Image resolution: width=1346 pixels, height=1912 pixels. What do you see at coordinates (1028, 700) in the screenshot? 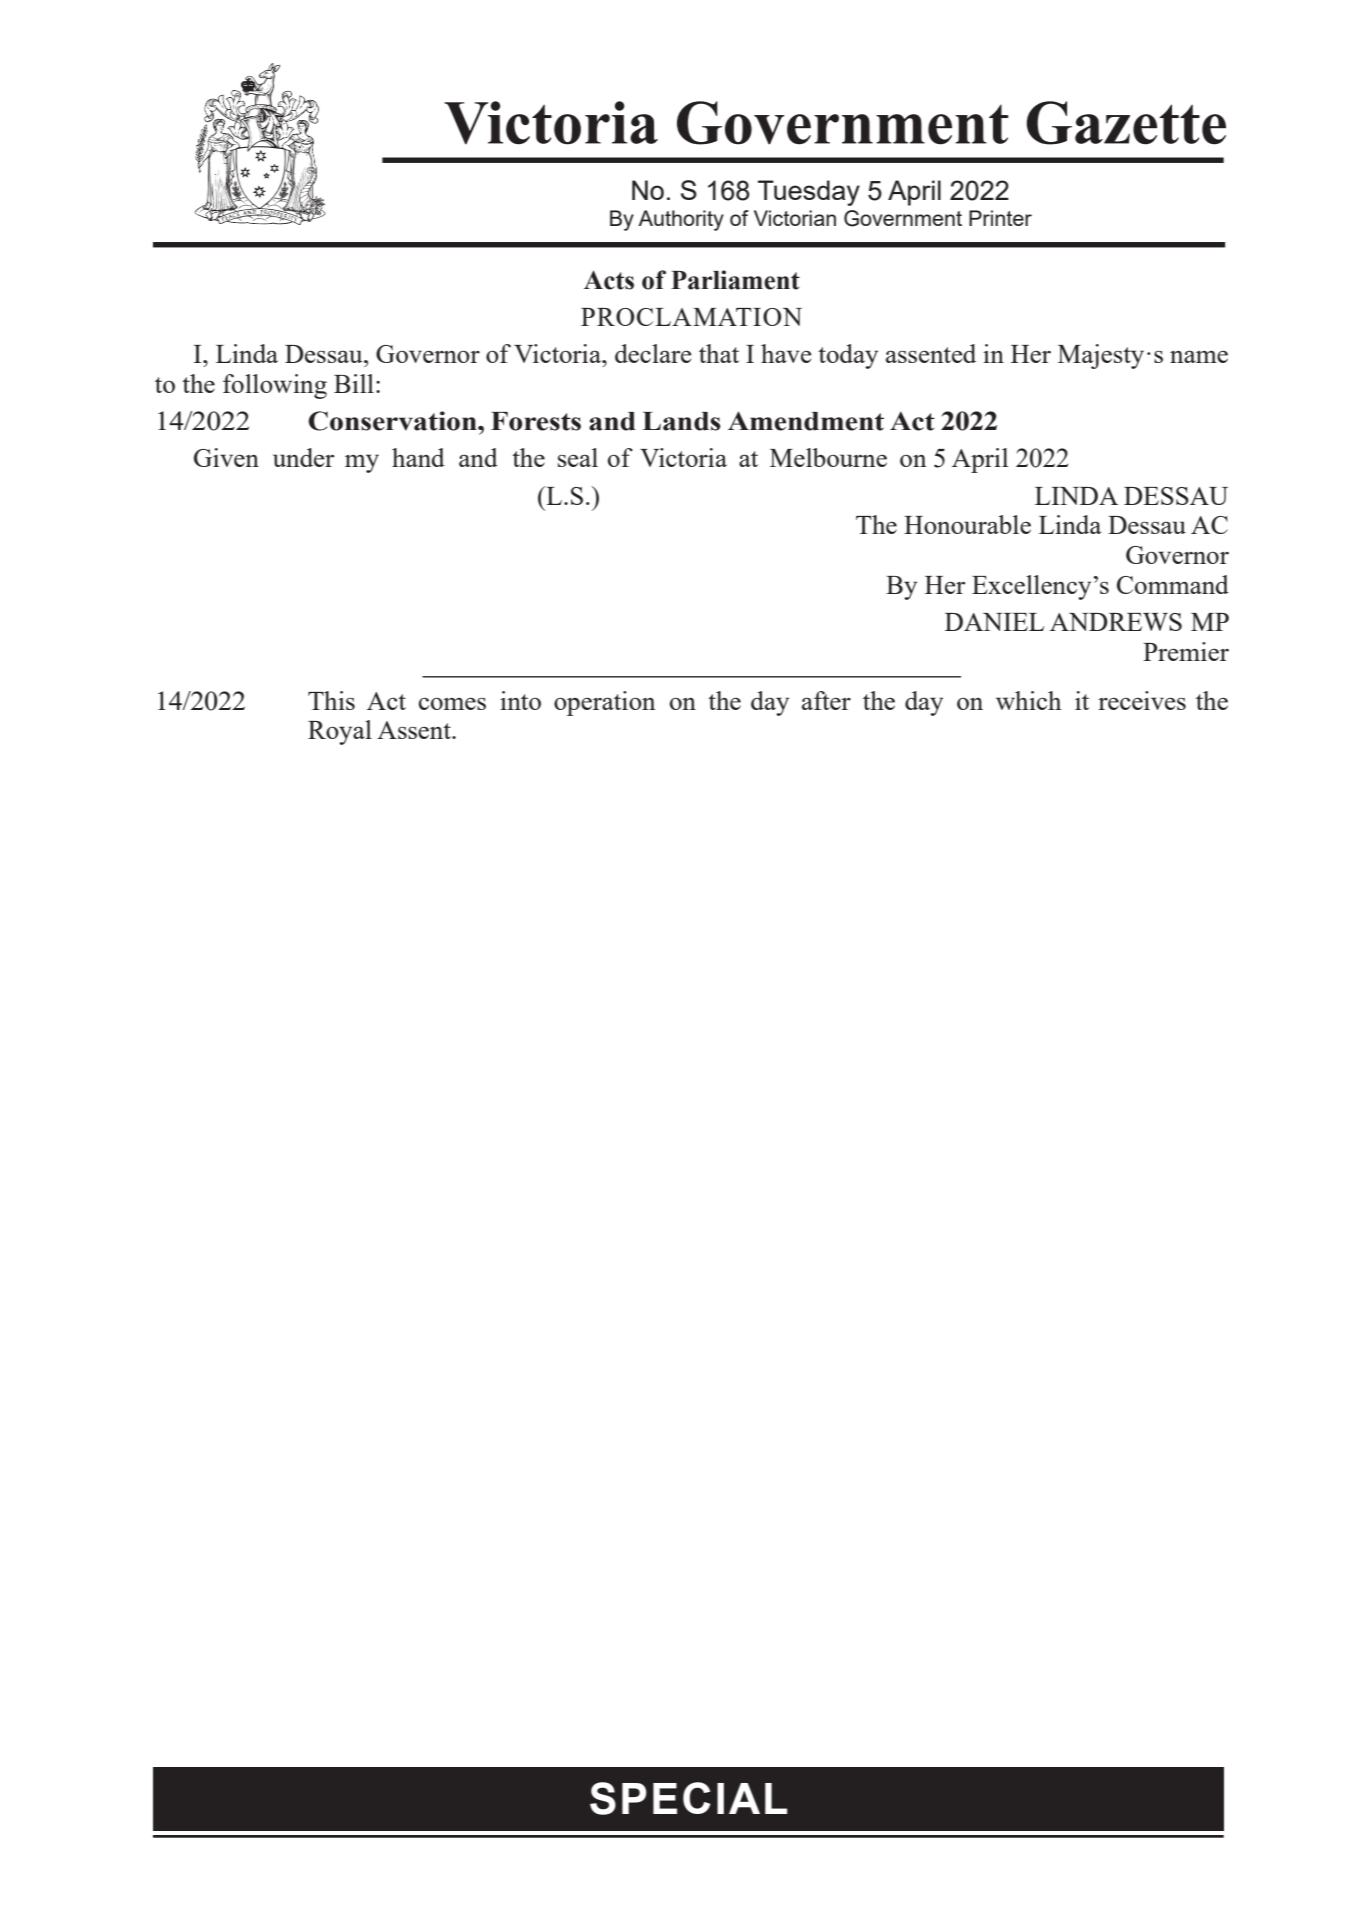
I see `which` at bounding box center [1028, 700].
